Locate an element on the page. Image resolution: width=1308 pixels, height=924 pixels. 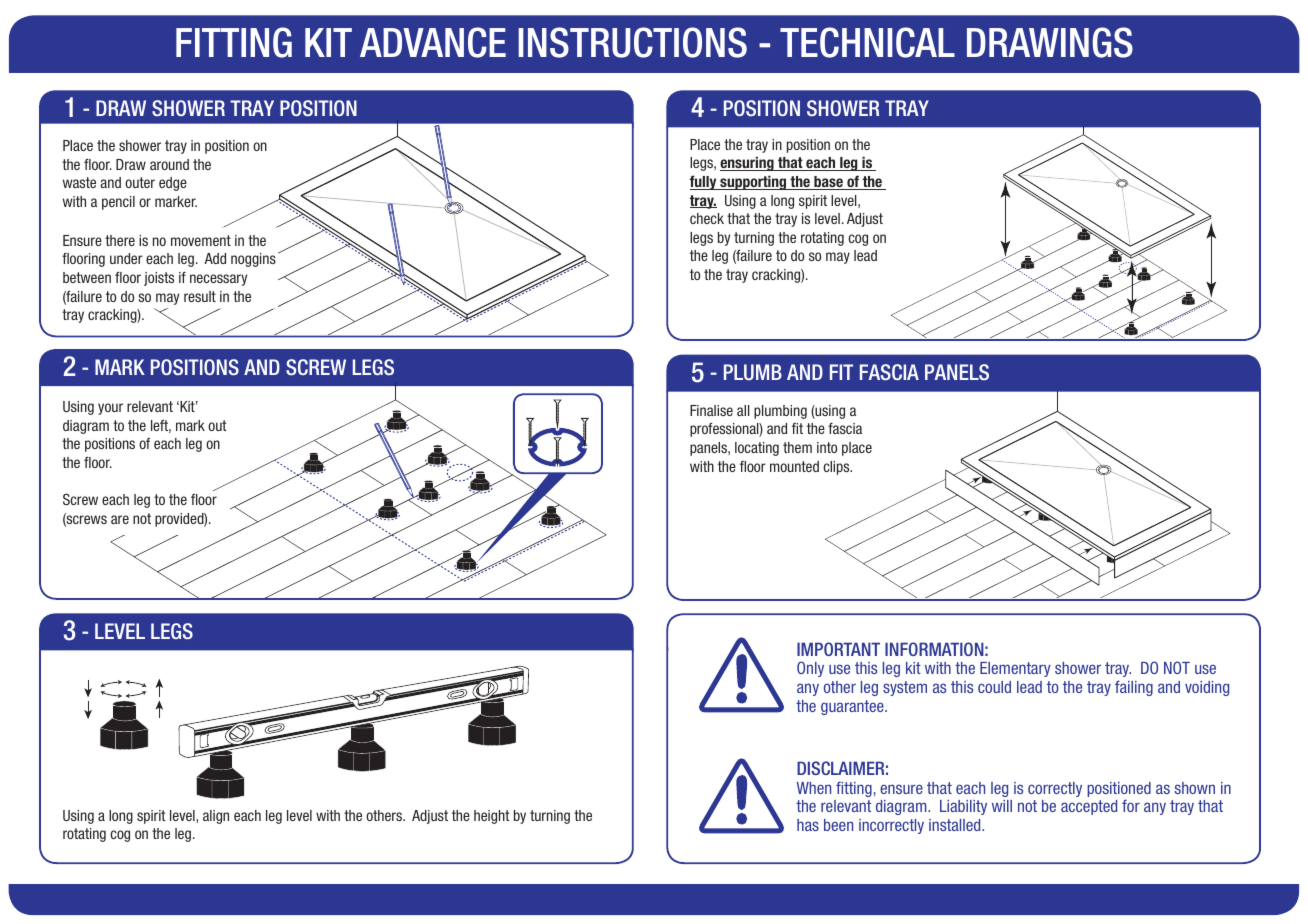
ADVANCE is located at coordinates (433, 42).
